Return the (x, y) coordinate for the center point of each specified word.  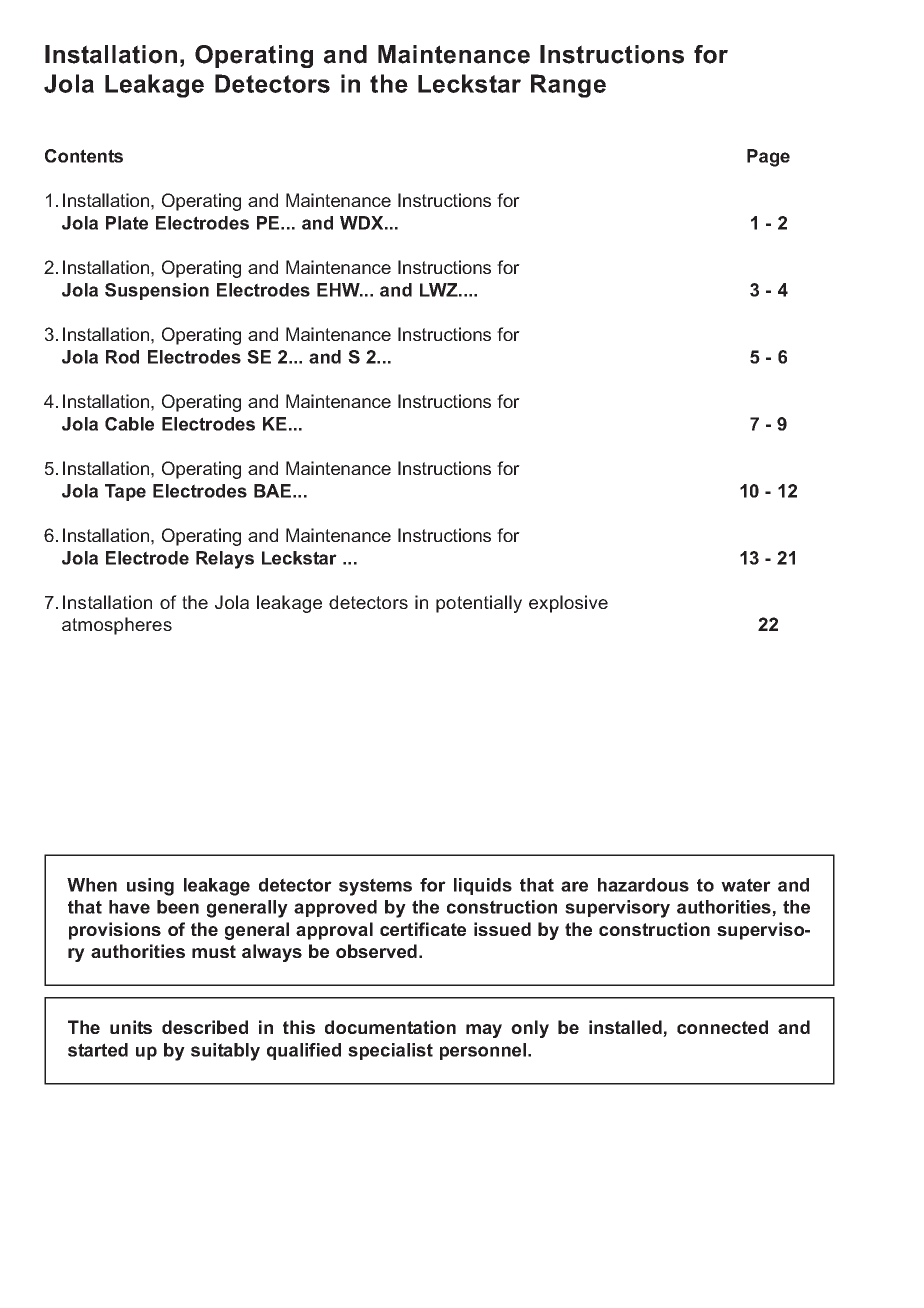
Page (768, 158)
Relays (225, 560)
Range (568, 86)
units (131, 1027)
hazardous (643, 885)
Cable (129, 424)
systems (375, 887)
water (746, 885)
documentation (390, 1027)
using (150, 887)
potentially (479, 604)
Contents (84, 156)
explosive (568, 604)
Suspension (157, 291)
